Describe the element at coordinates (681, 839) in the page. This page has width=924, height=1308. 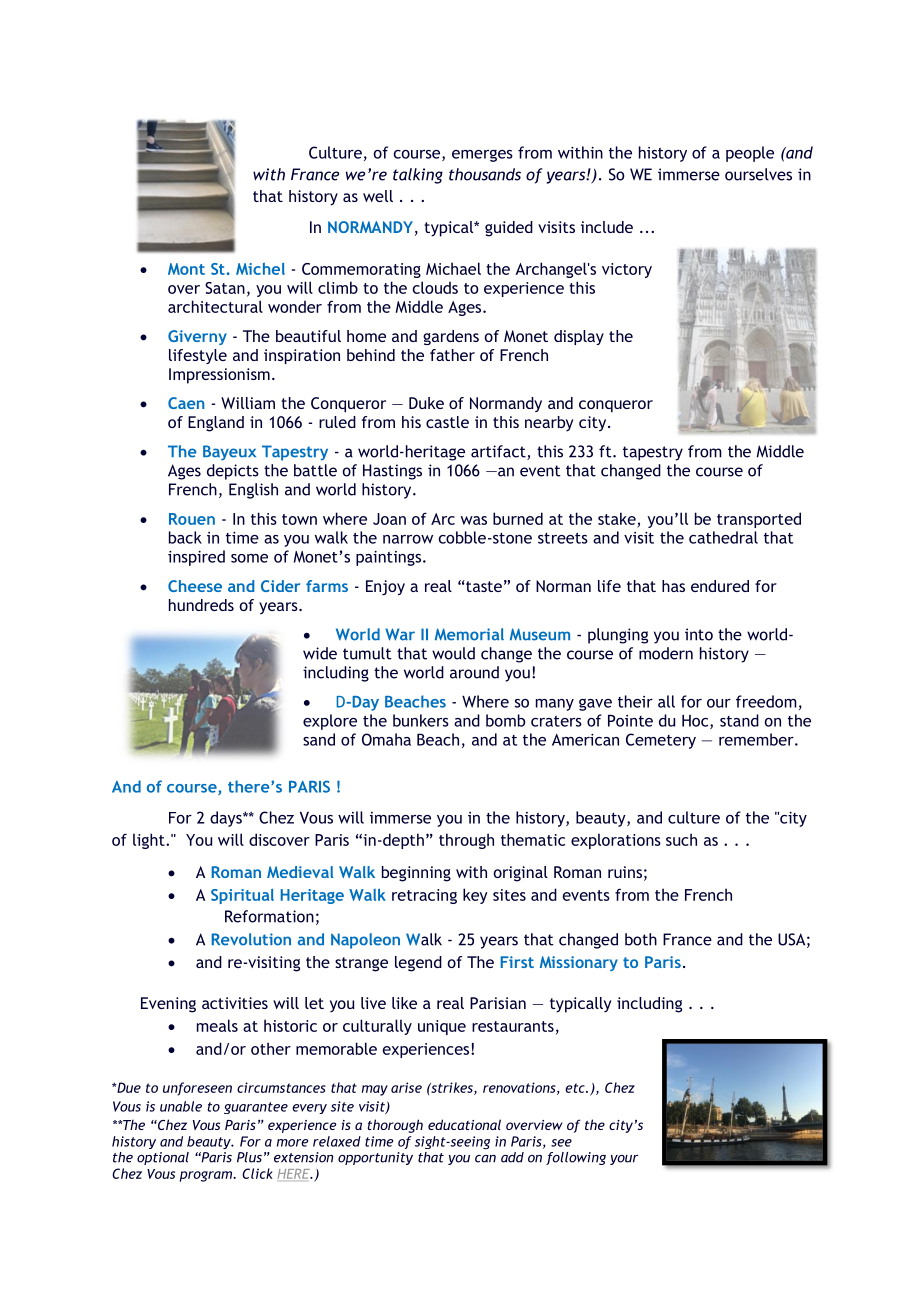
I see `such` at that location.
